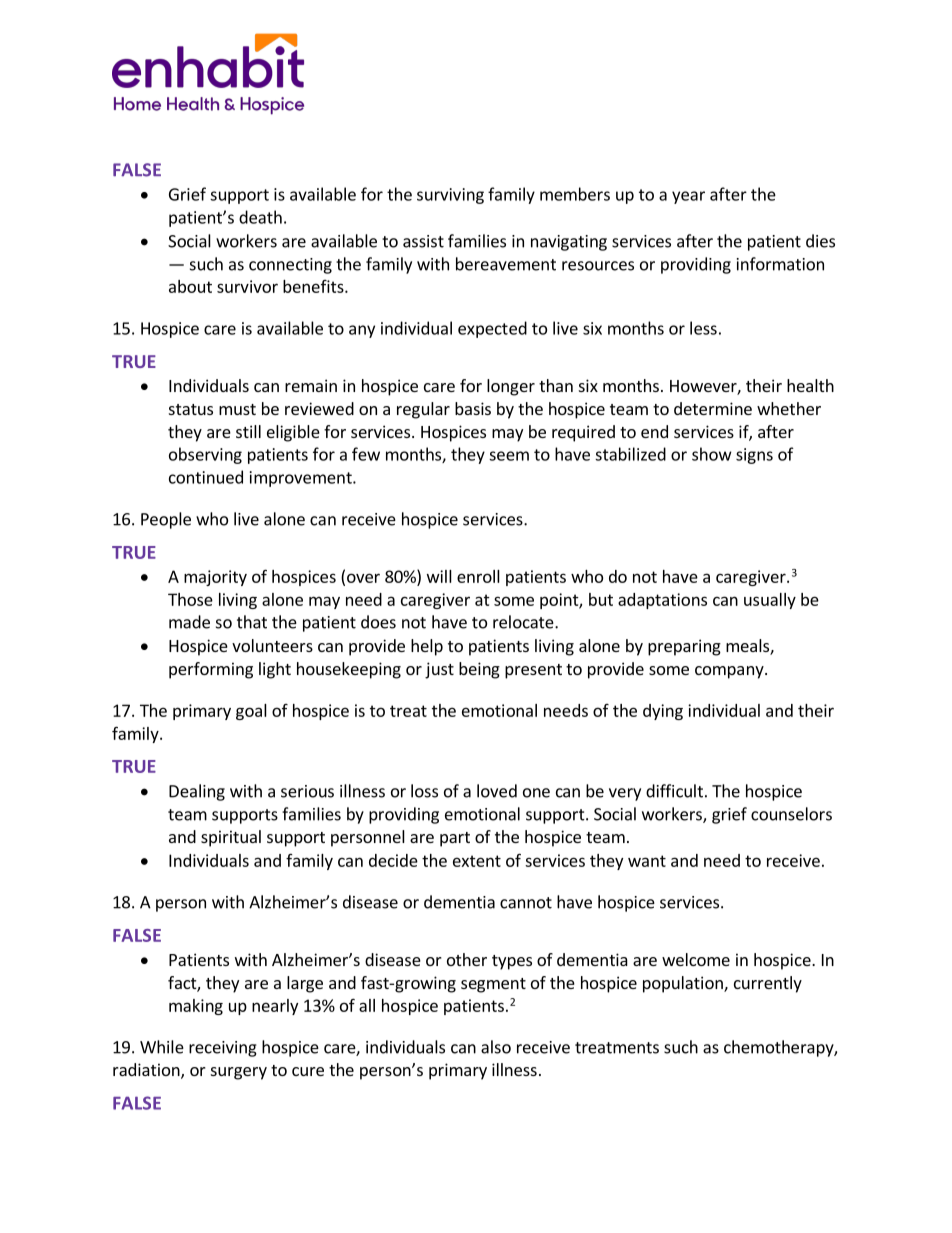  I want to click on loved, so click(497, 791).
